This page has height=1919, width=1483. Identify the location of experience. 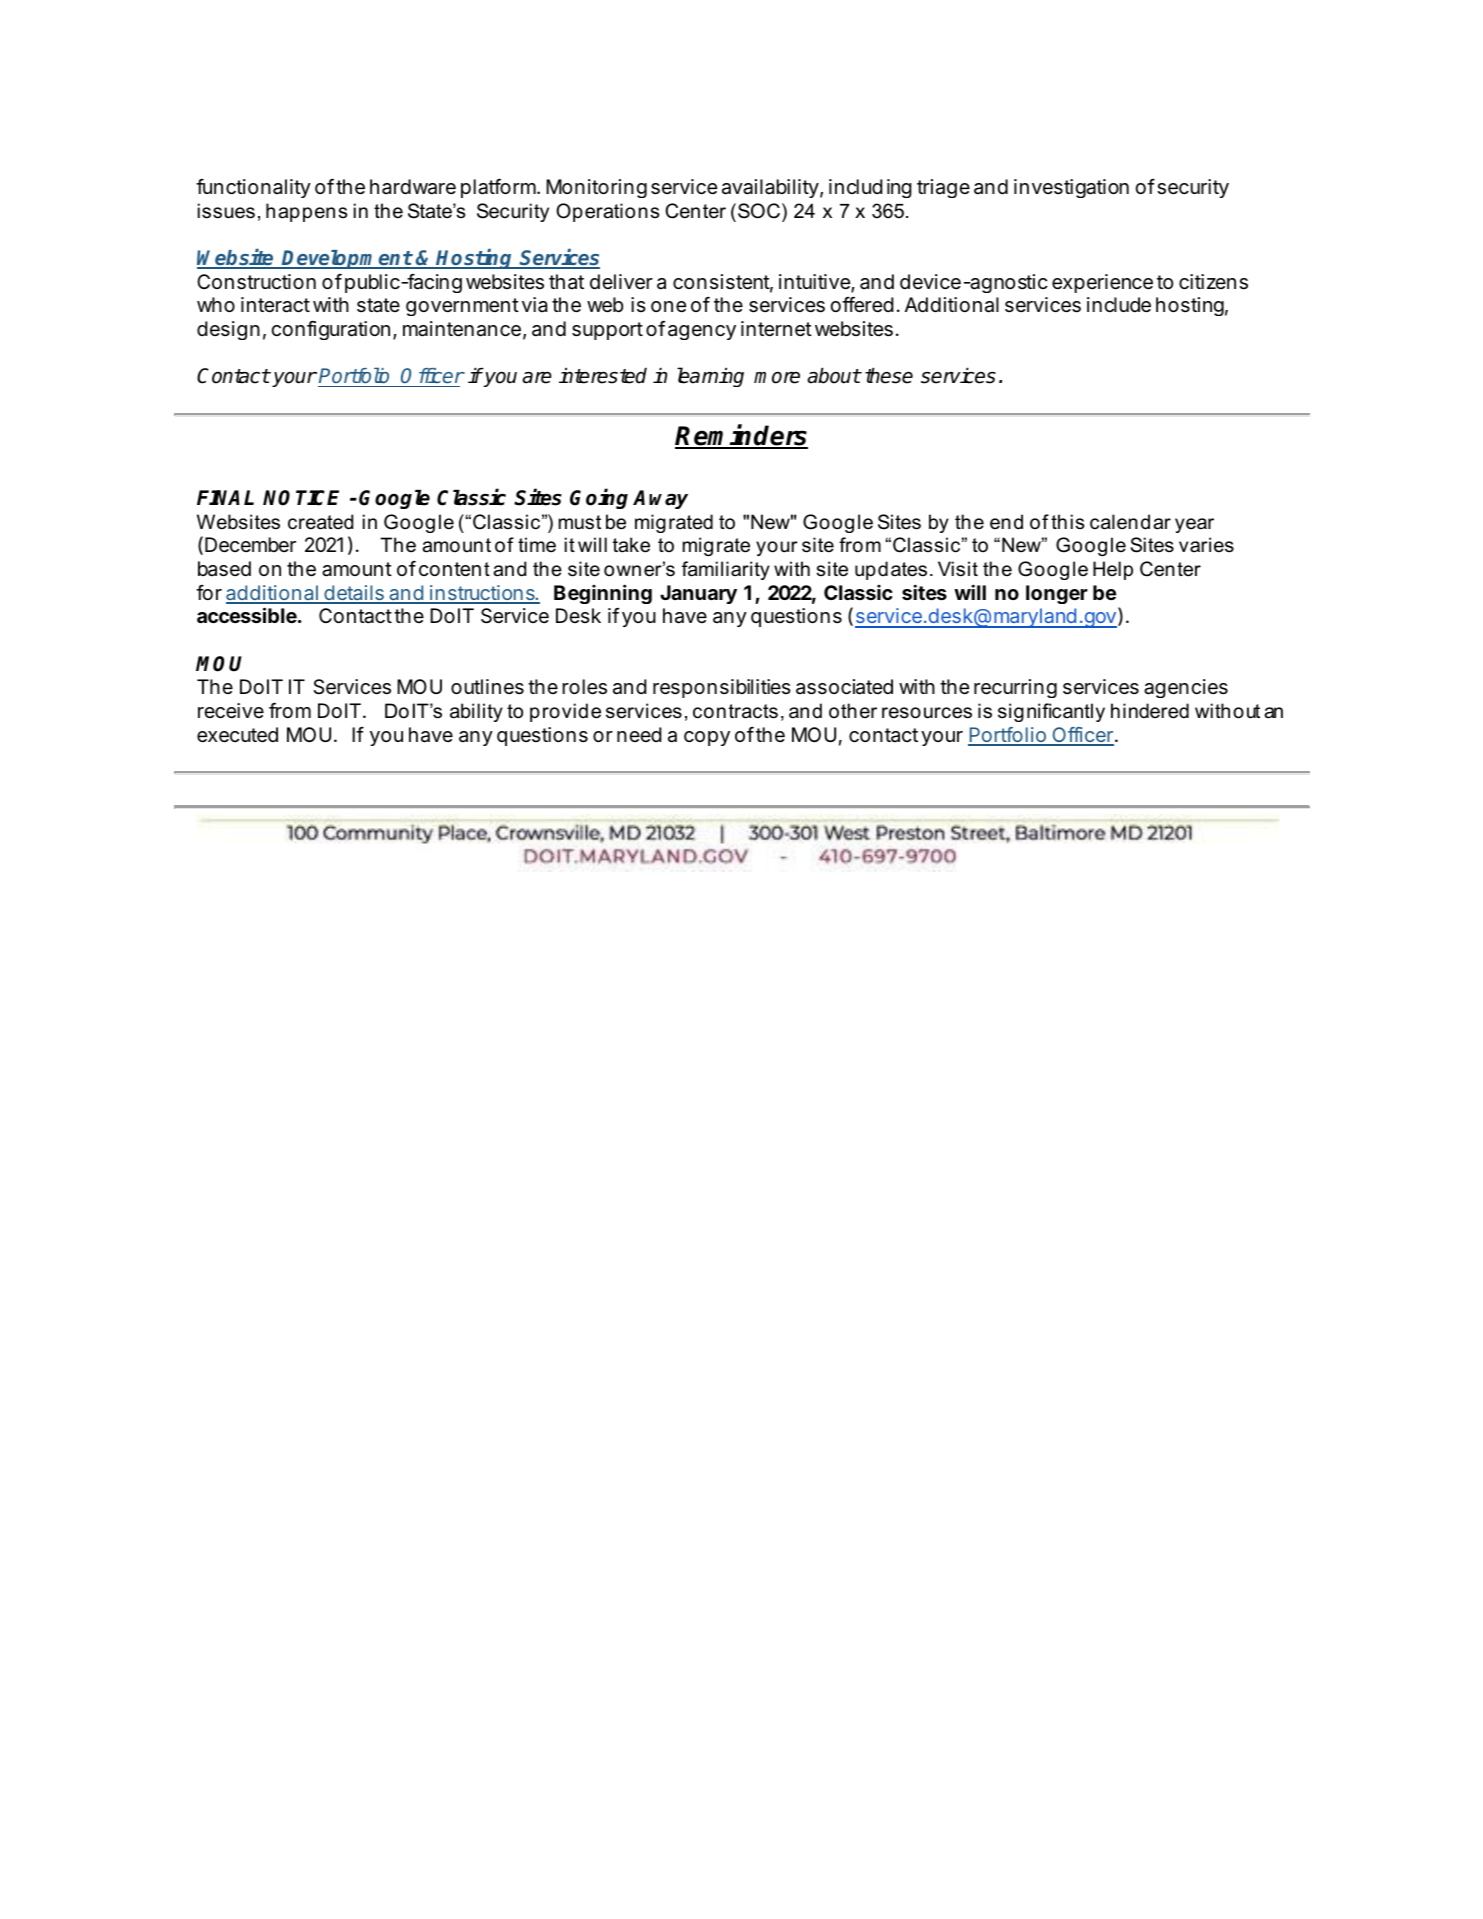
(1102, 283).
